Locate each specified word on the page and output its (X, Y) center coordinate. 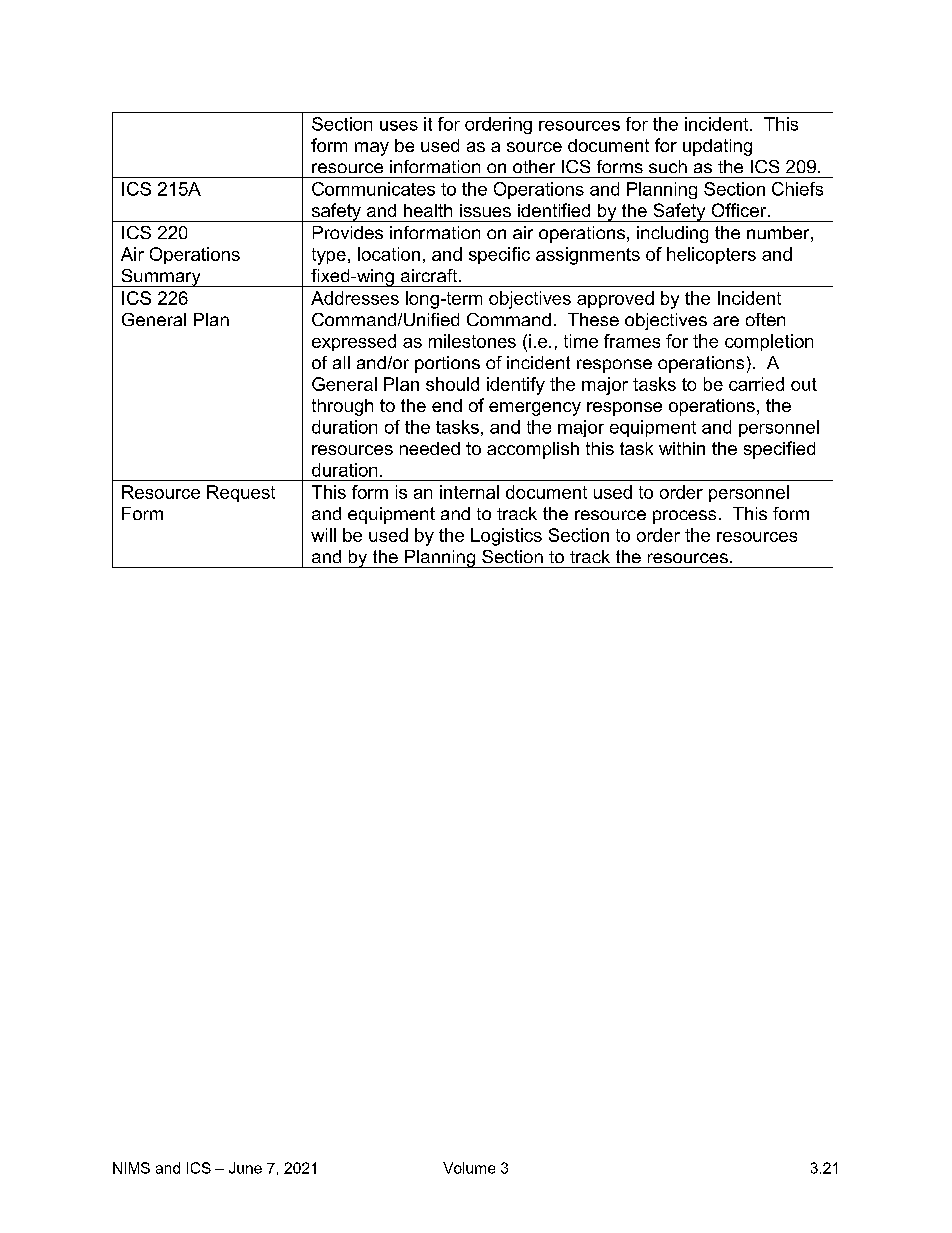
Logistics (506, 537)
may (372, 149)
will (323, 535)
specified (779, 450)
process (684, 517)
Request (241, 493)
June (245, 1168)
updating (717, 147)
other (534, 166)
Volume (469, 1168)
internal (469, 492)
